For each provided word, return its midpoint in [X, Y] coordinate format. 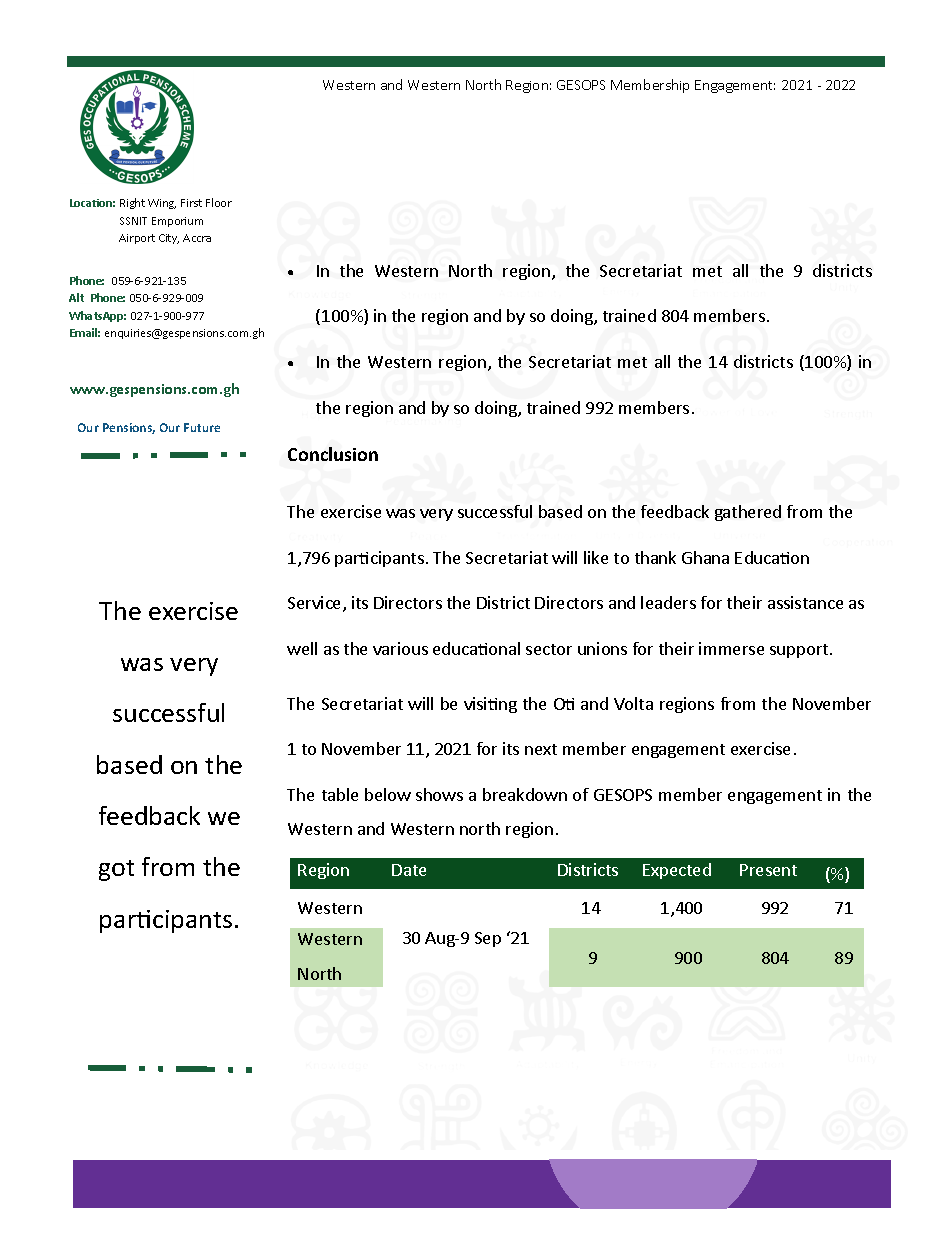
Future [202, 427]
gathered [748, 513]
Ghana [705, 557]
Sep [488, 939]
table [340, 794]
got [116, 870]
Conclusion [333, 454]
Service [316, 604]
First [191, 203]
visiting [490, 705]
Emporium [177, 222]
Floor [219, 202]
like [596, 557]
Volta [633, 703]
